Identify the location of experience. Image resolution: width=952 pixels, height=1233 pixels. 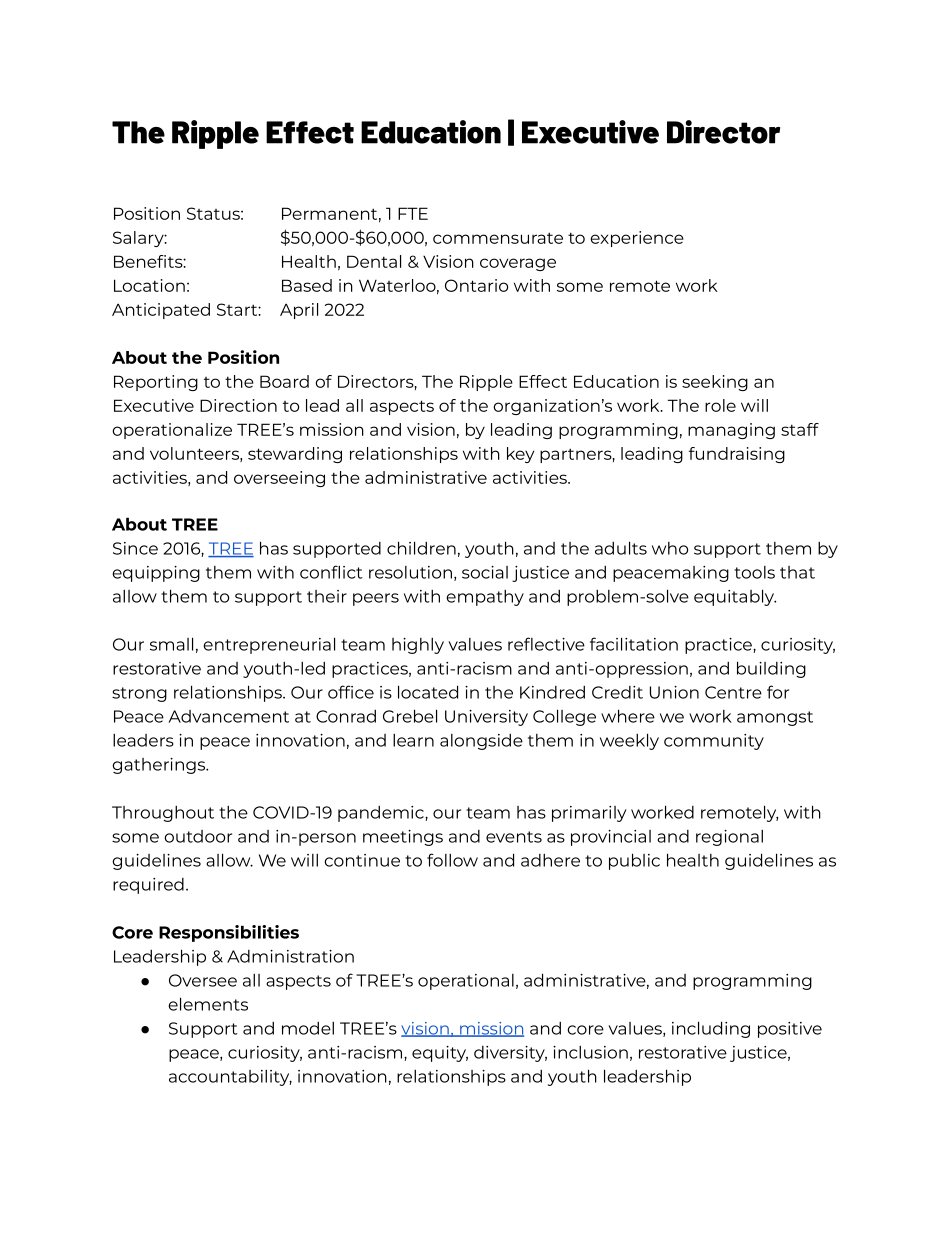
(637, 239).
